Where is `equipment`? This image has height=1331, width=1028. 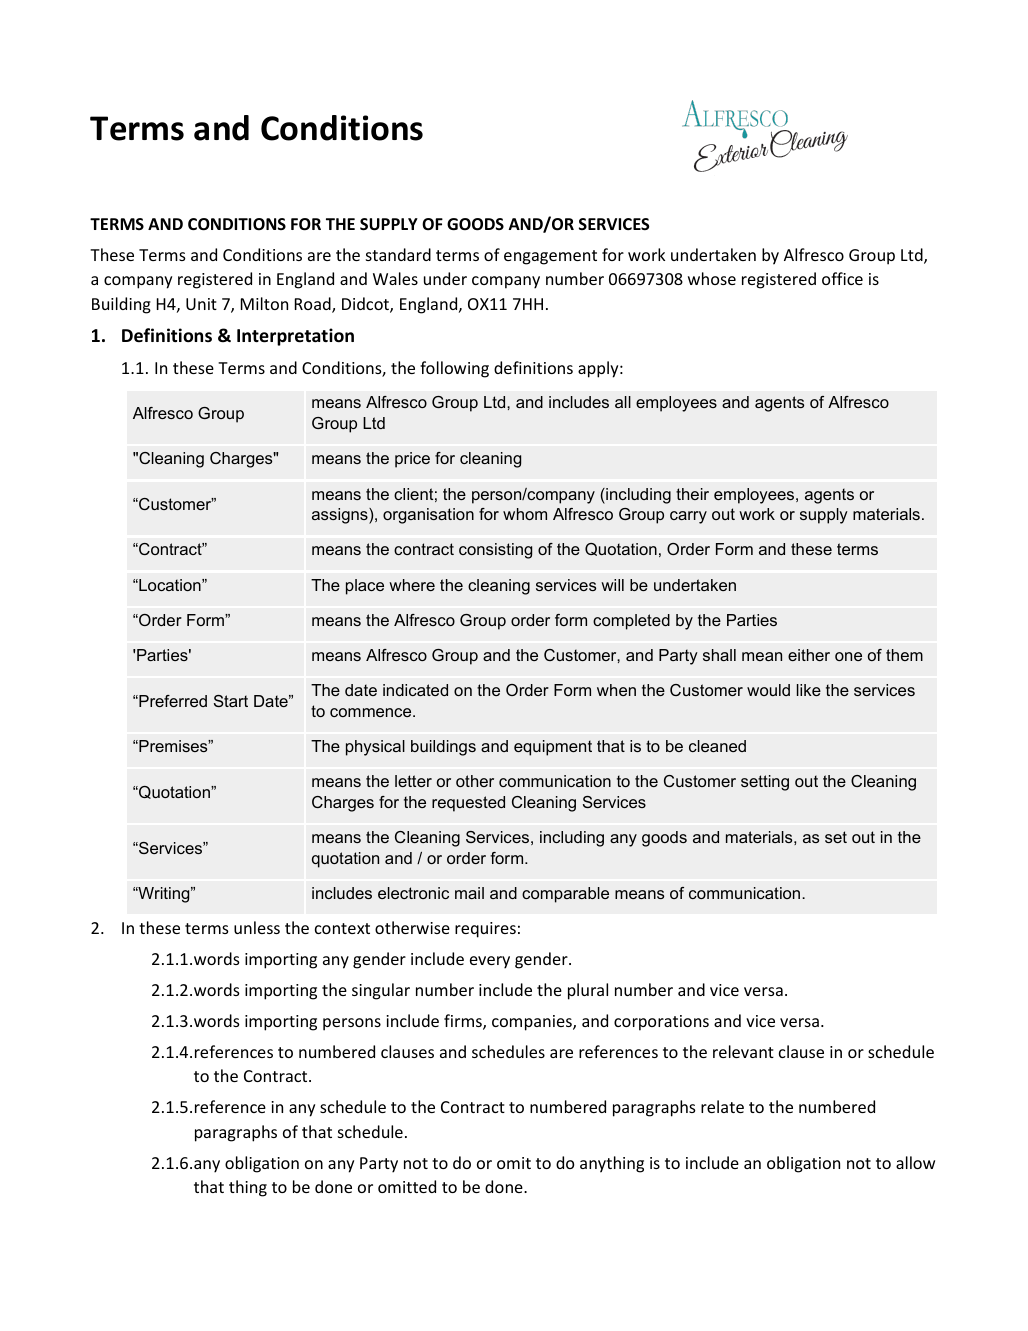 equipment is located at coordinates (553, 748).
